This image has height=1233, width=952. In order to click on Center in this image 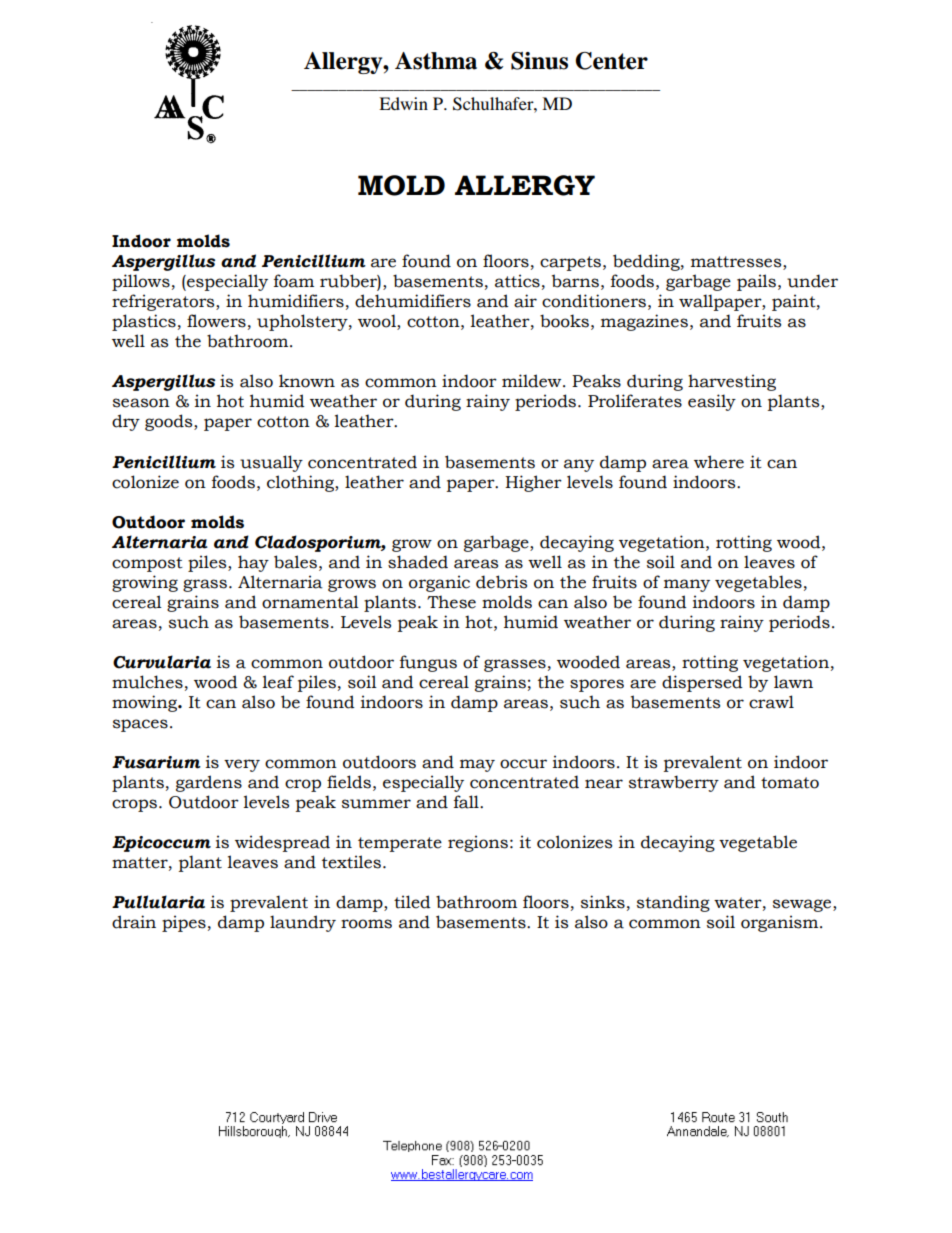, I will do `click(611, 61)`.
